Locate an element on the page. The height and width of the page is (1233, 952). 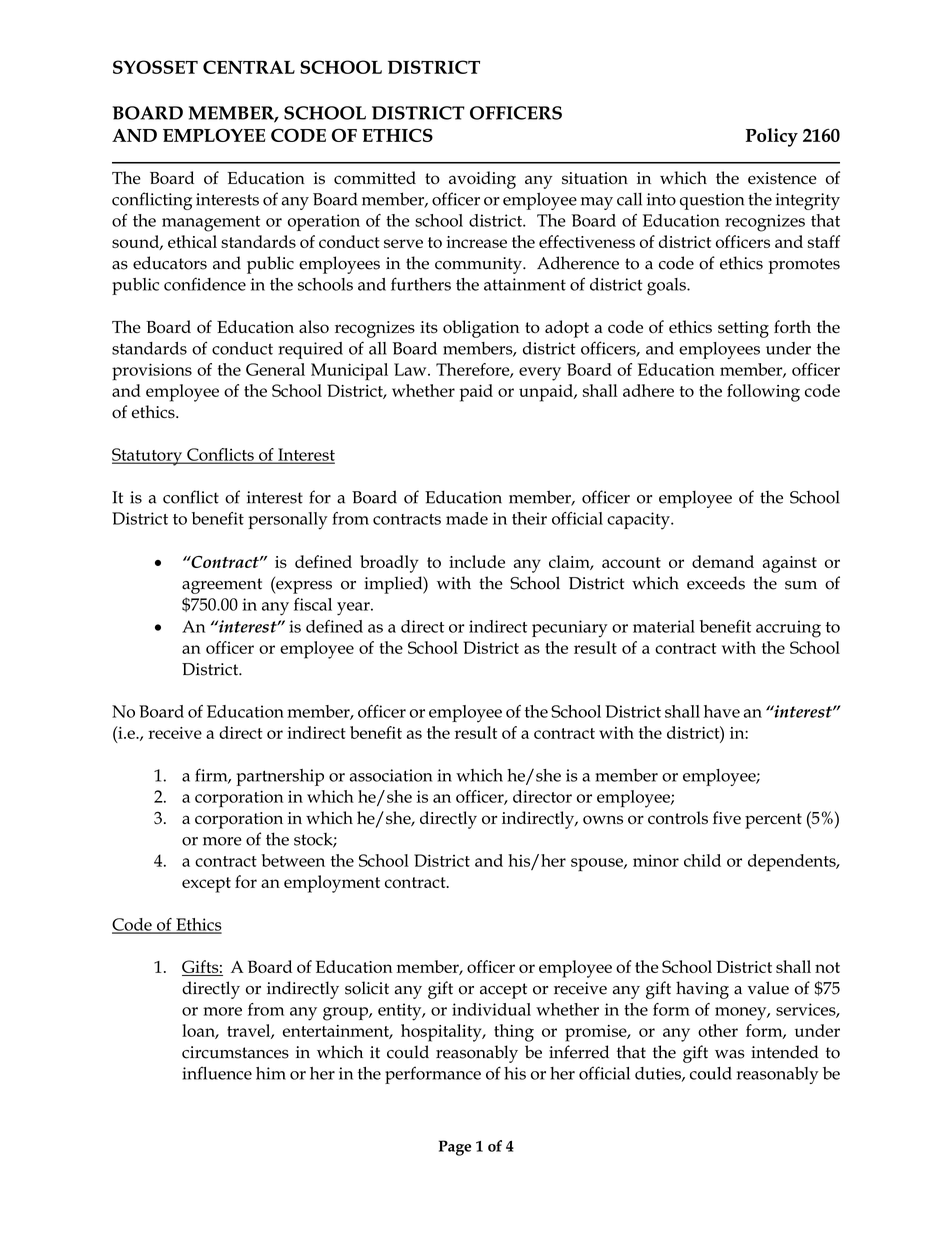
CENTRAL is located at coordinates (249, 67).
